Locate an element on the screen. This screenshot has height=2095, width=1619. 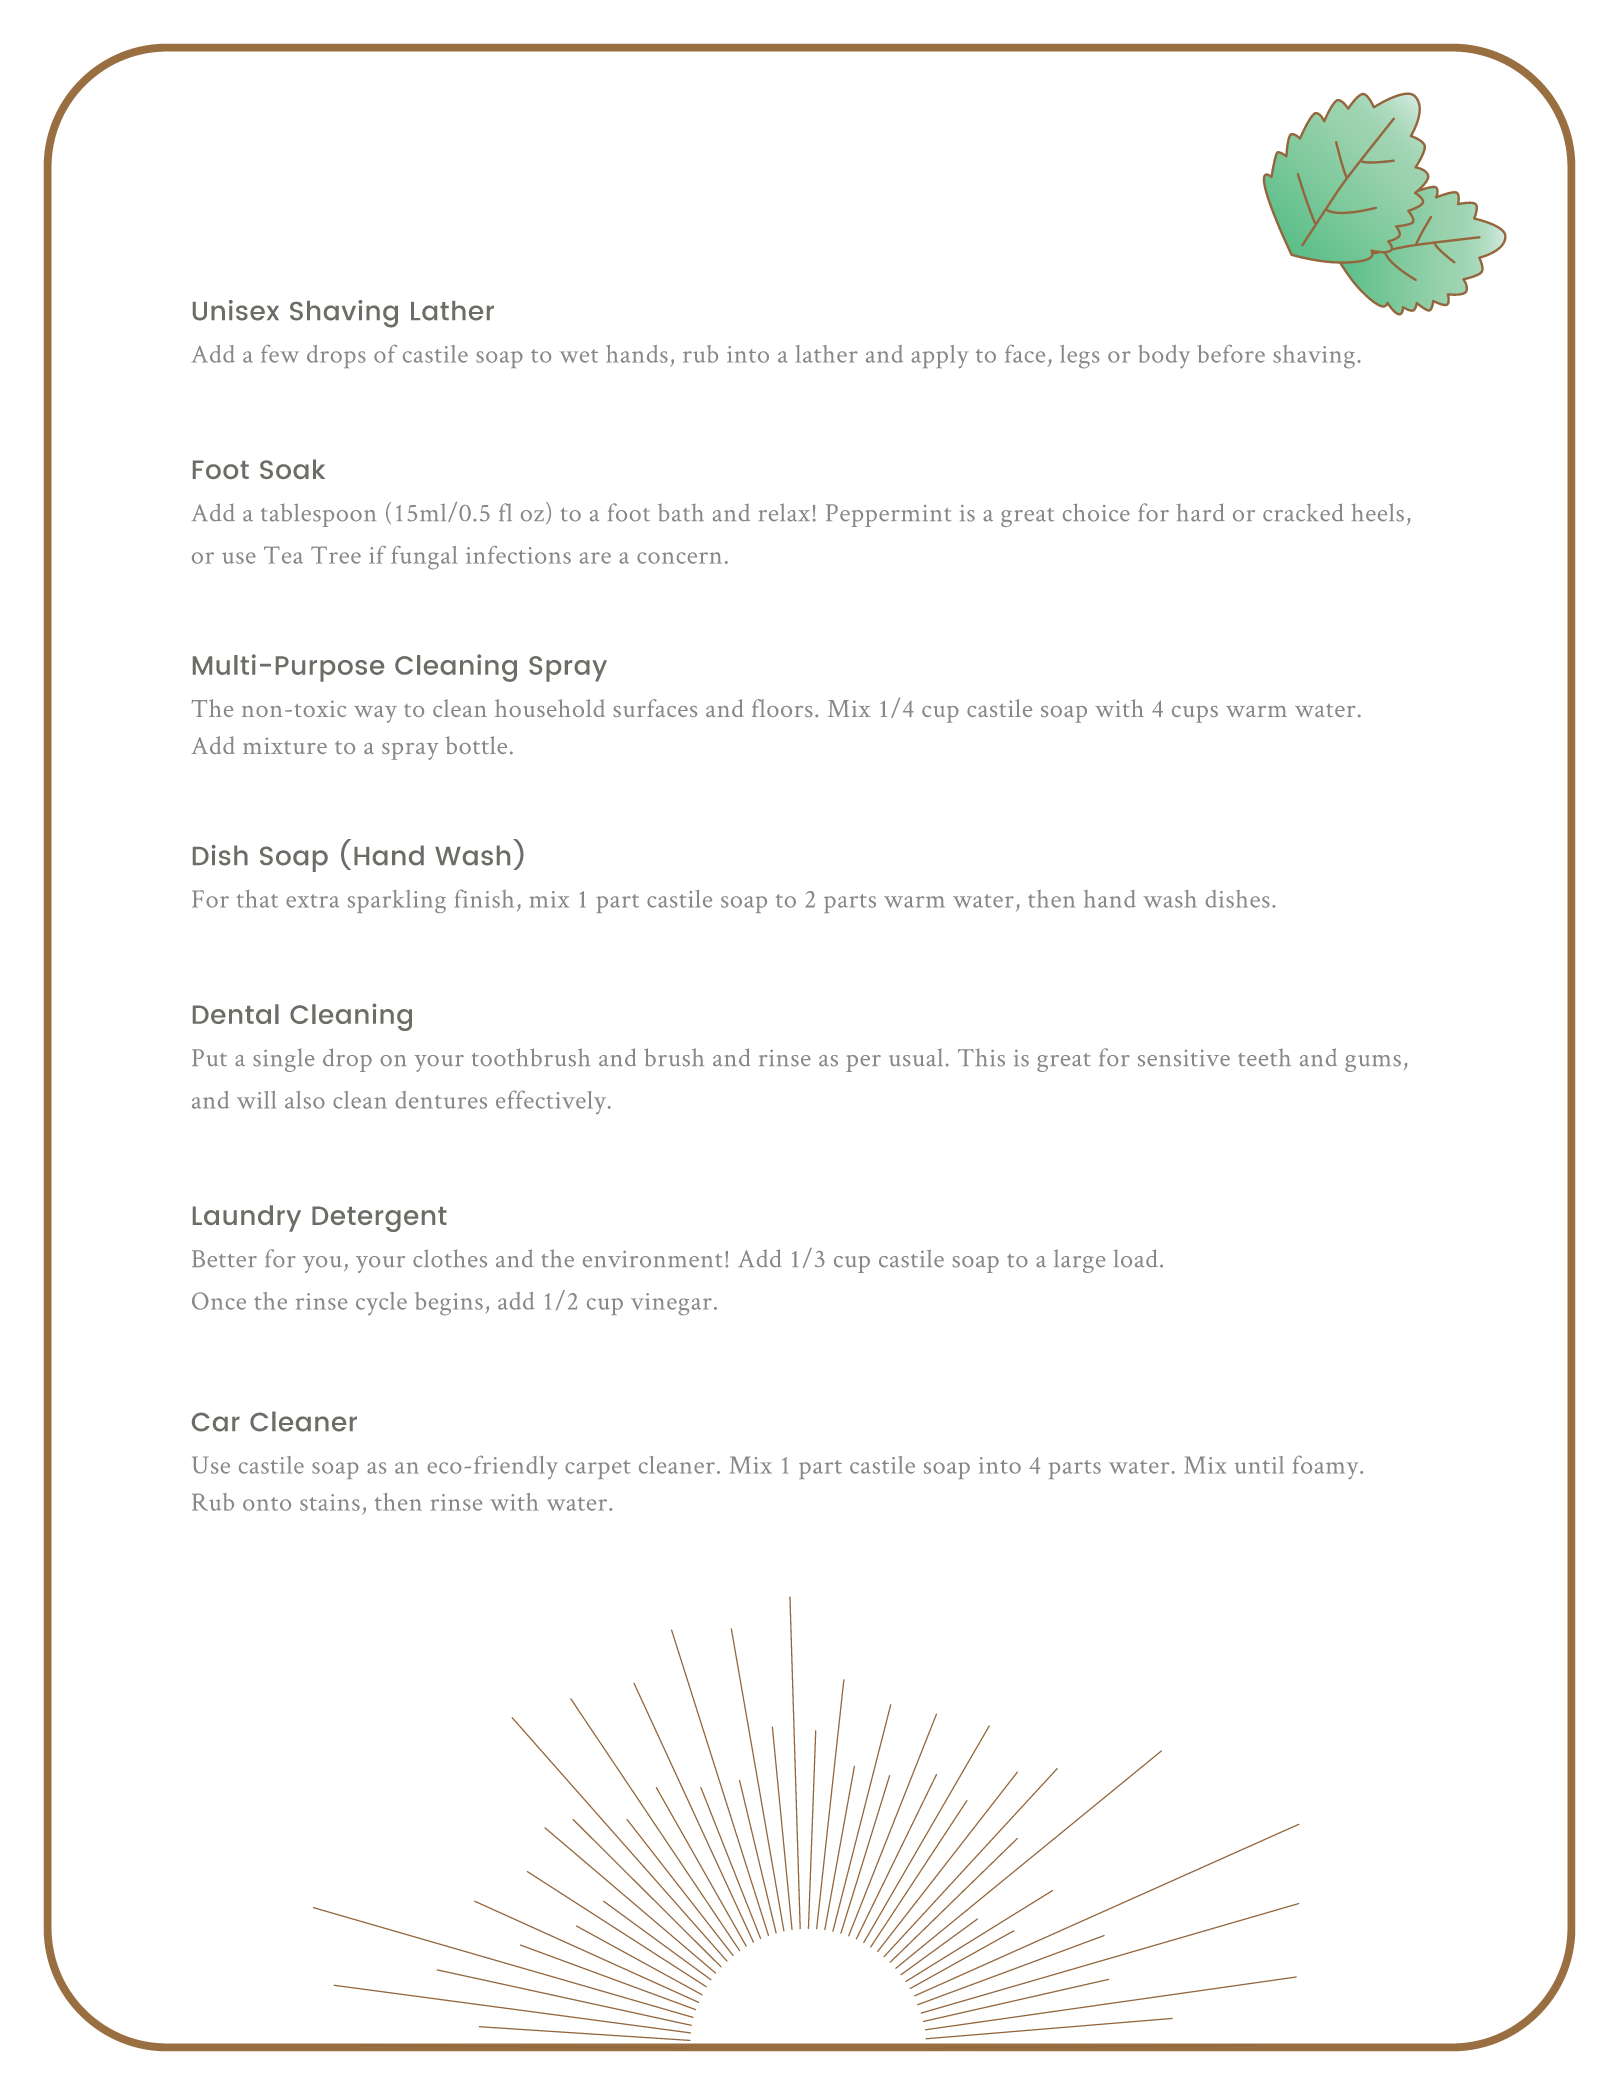
Tree is located at coordinates (336, 555).
